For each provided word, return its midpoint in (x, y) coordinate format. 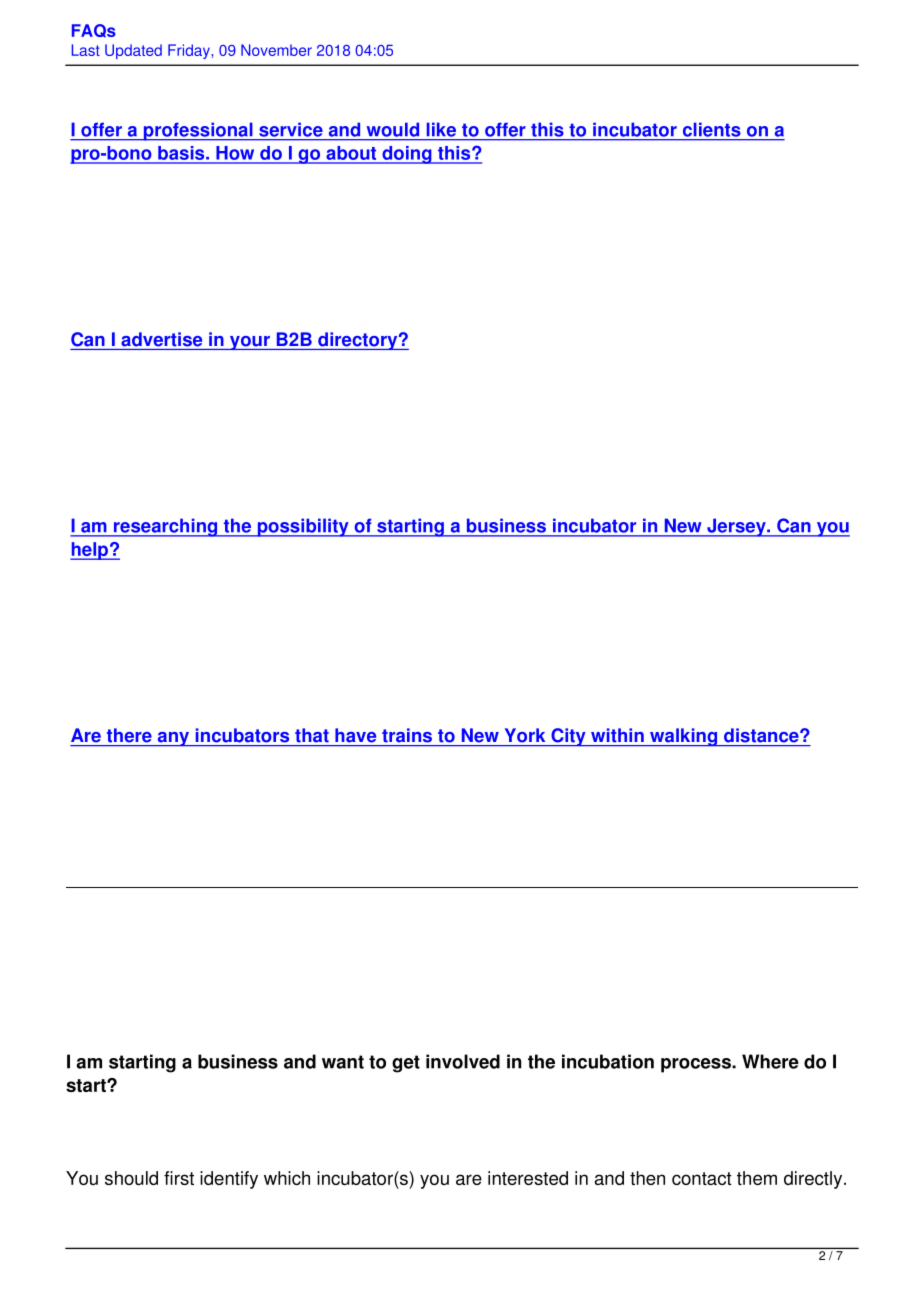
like (441, 130)
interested (528, 1178)
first (179, 1178)
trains (407, 735)
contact (702, 1178)
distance (762, 735)
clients (711, 130)
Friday (190, 51)
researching (166, 527)
